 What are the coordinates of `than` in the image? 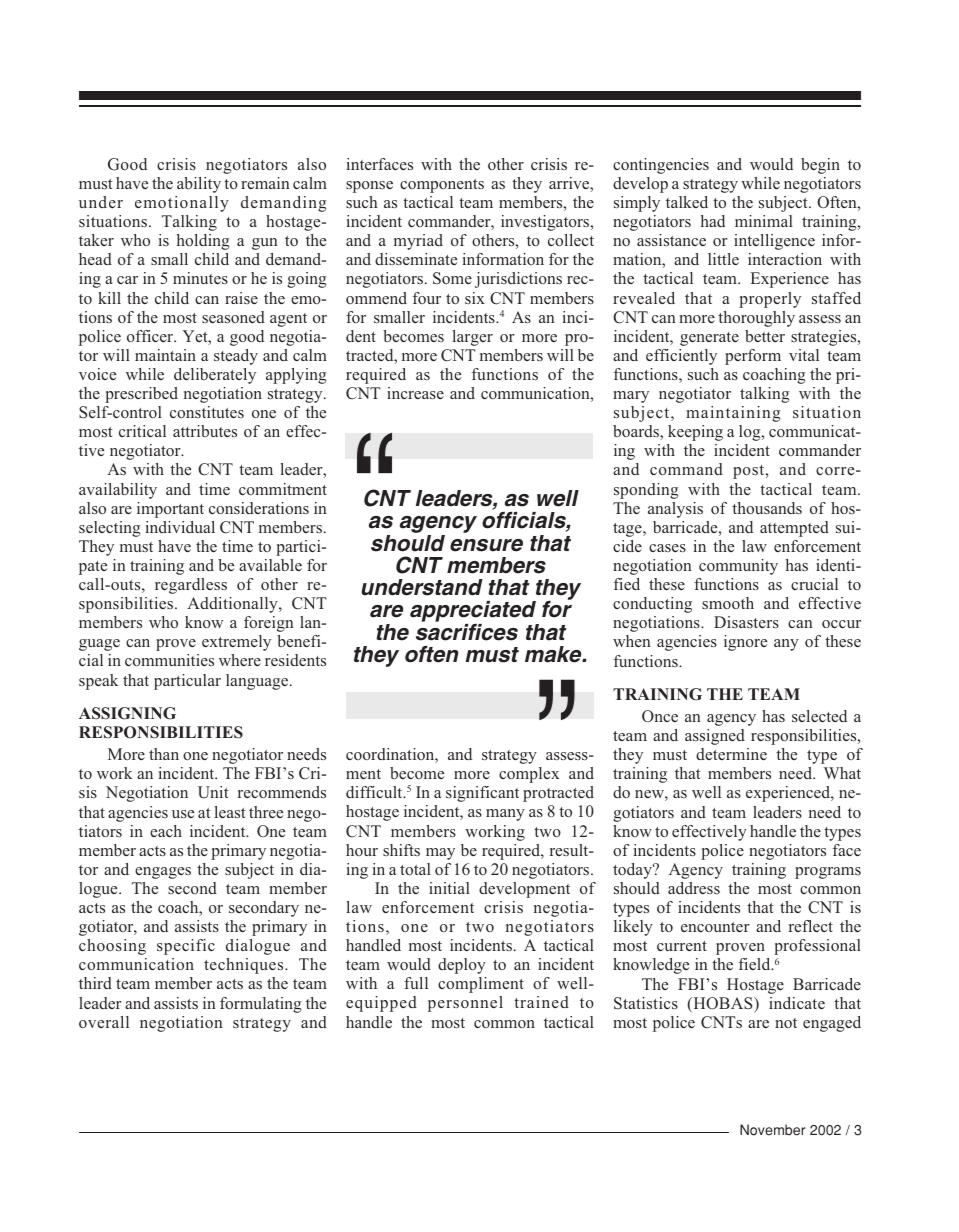 It's located at (164, 754).
